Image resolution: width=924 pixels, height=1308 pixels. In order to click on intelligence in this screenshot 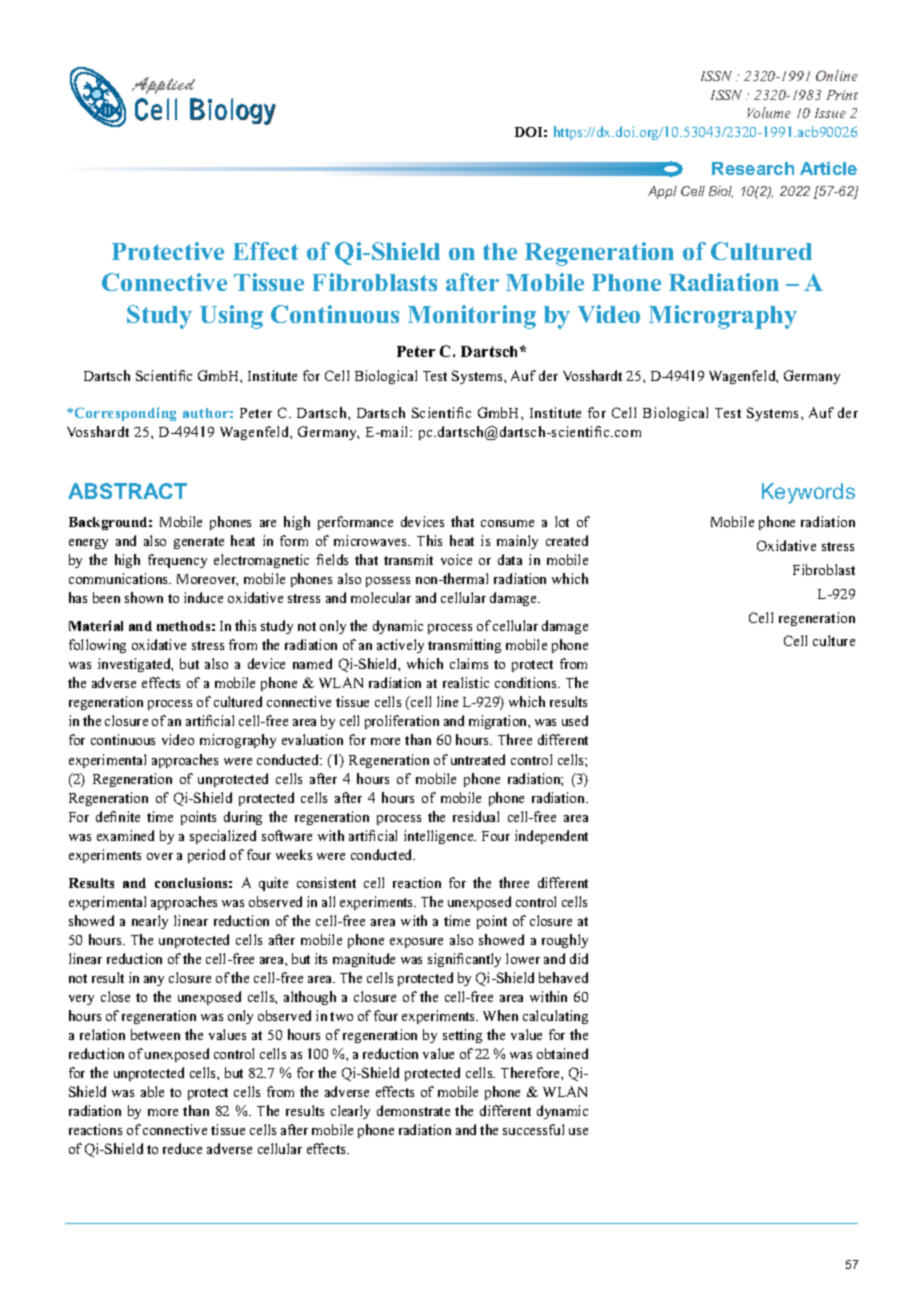, I will do `click(440, 837)`.
